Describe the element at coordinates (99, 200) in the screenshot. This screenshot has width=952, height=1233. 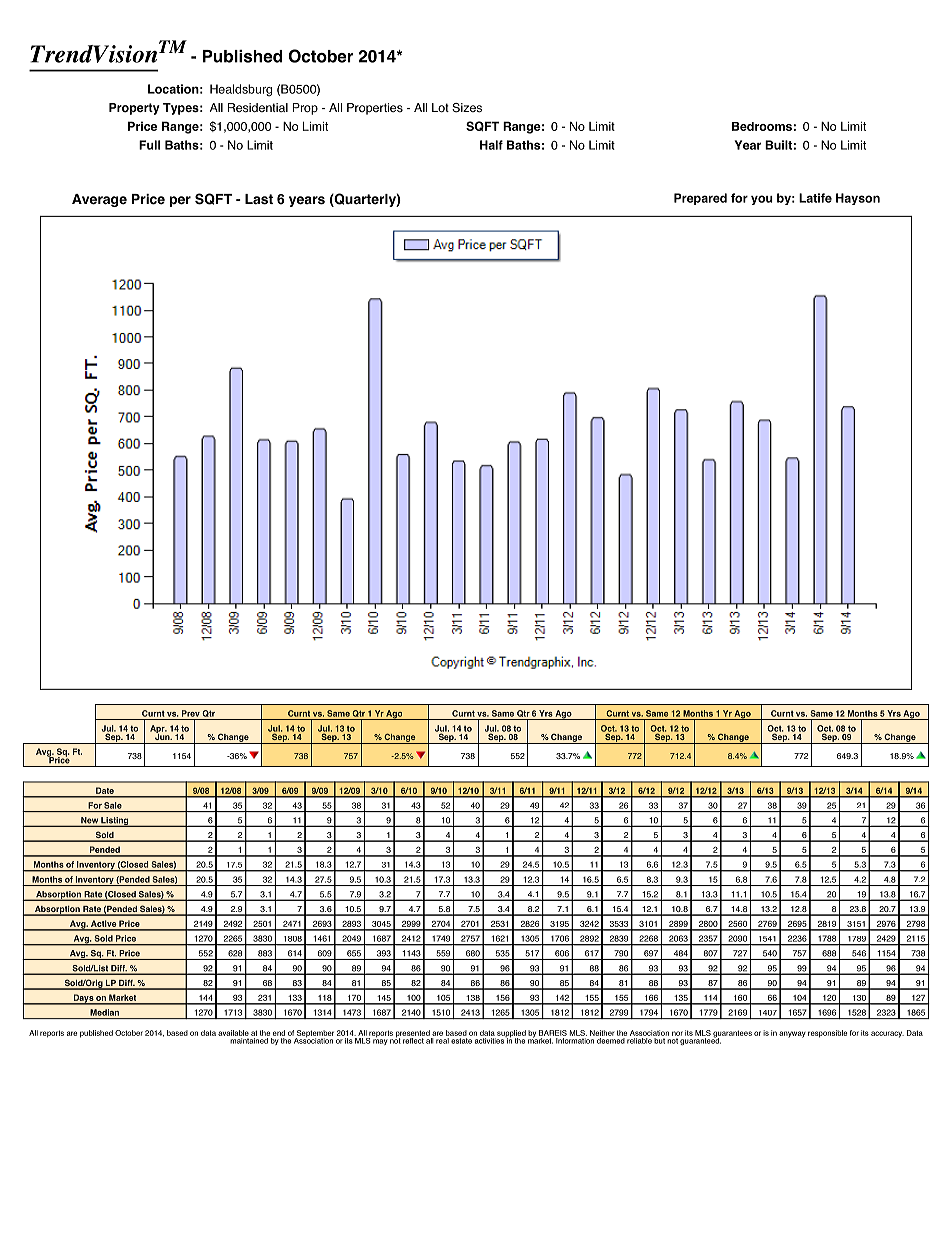
I see `Average` at that location.
